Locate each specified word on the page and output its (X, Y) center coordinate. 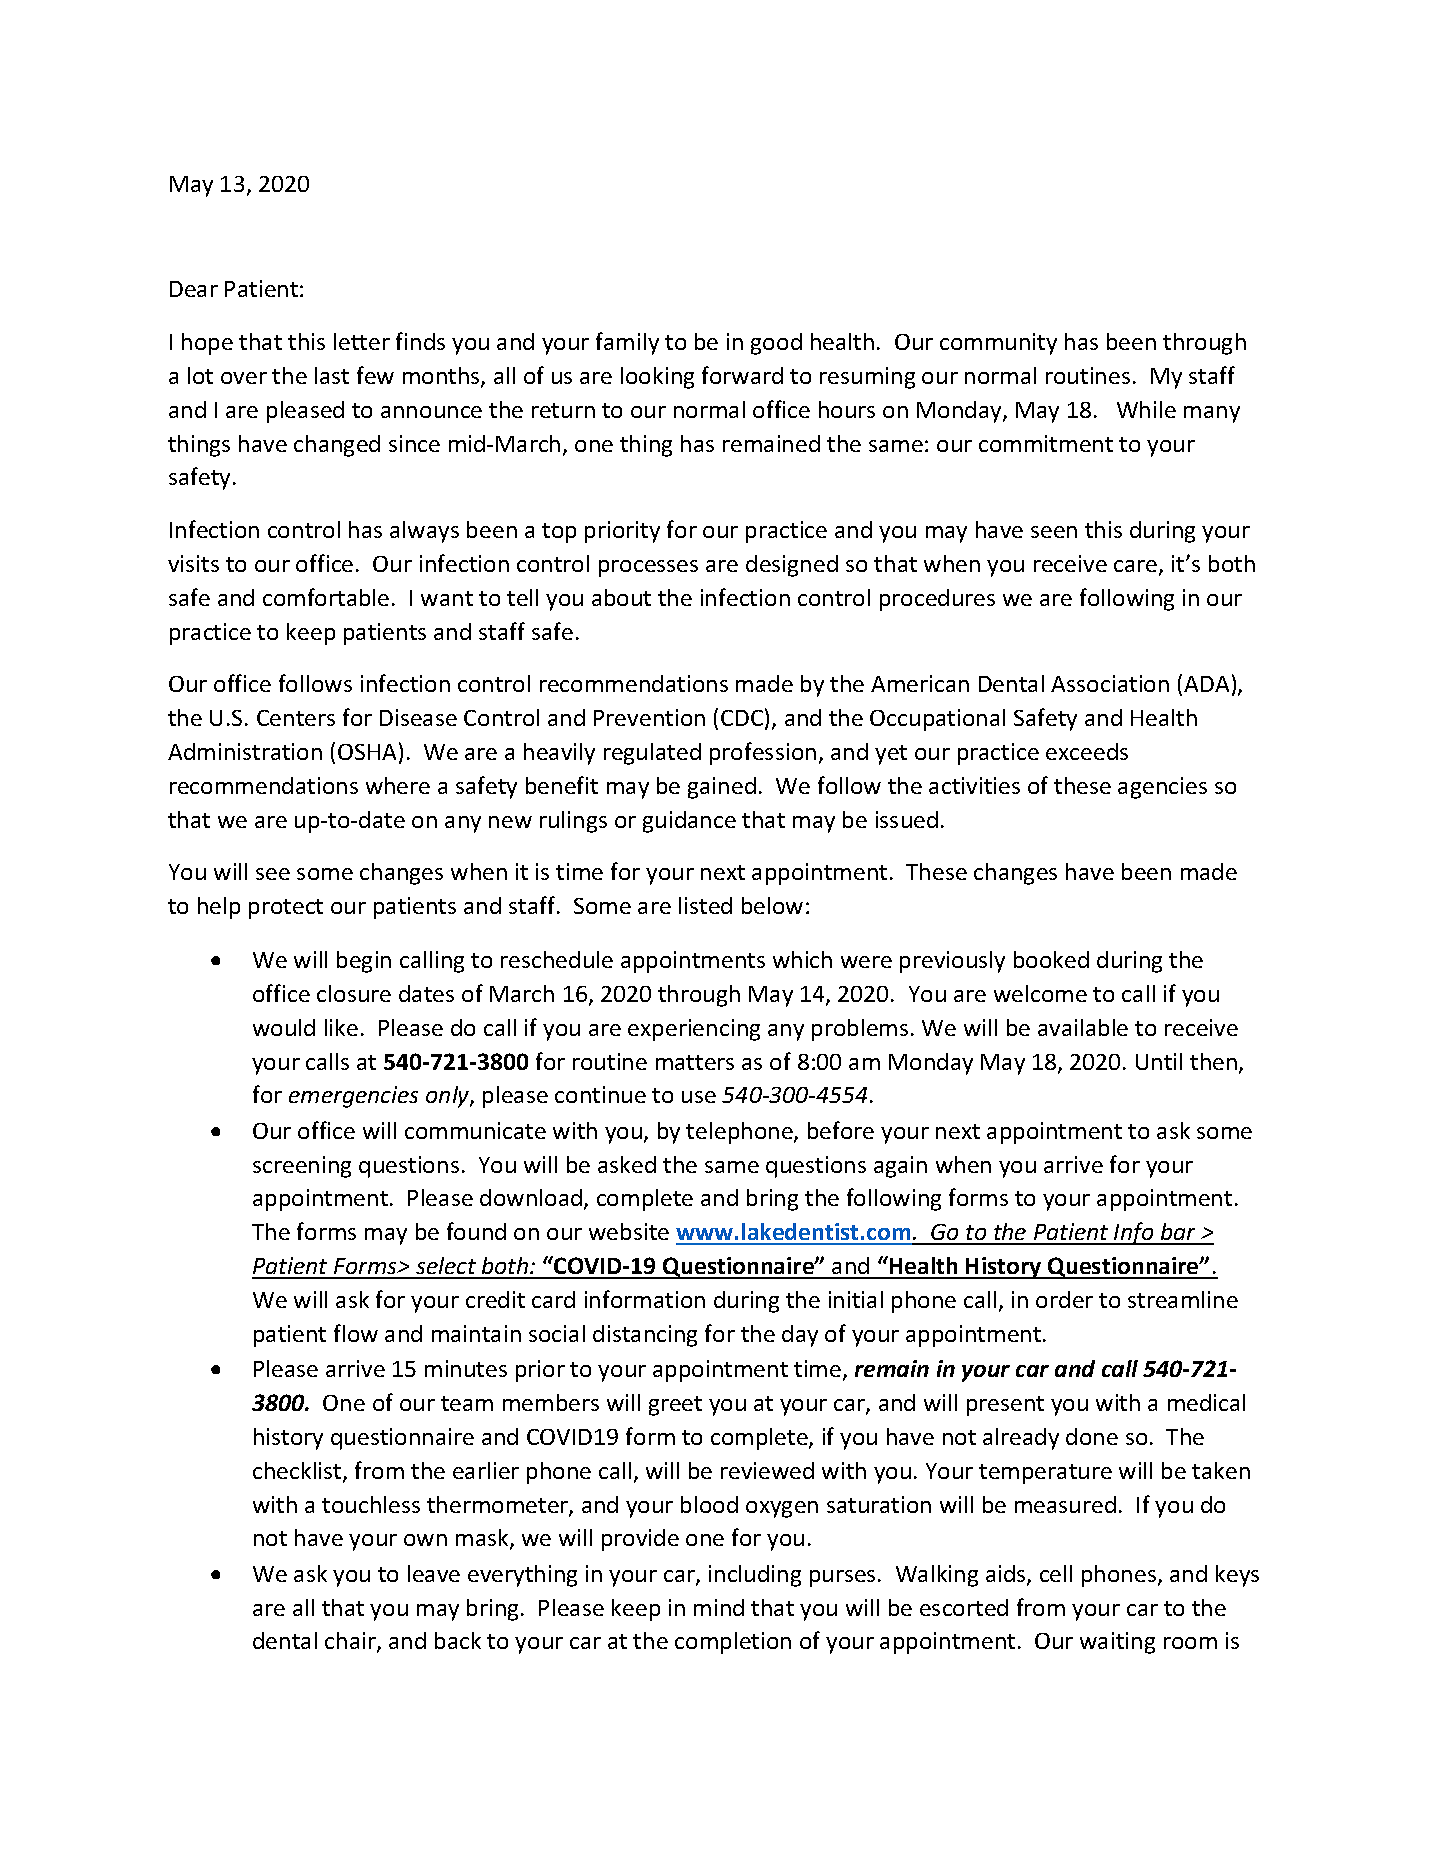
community (998, 344)
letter (362, 341)
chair (351, 1642)
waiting (1117, 1643)
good (776, 344)
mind (719, 1607)
